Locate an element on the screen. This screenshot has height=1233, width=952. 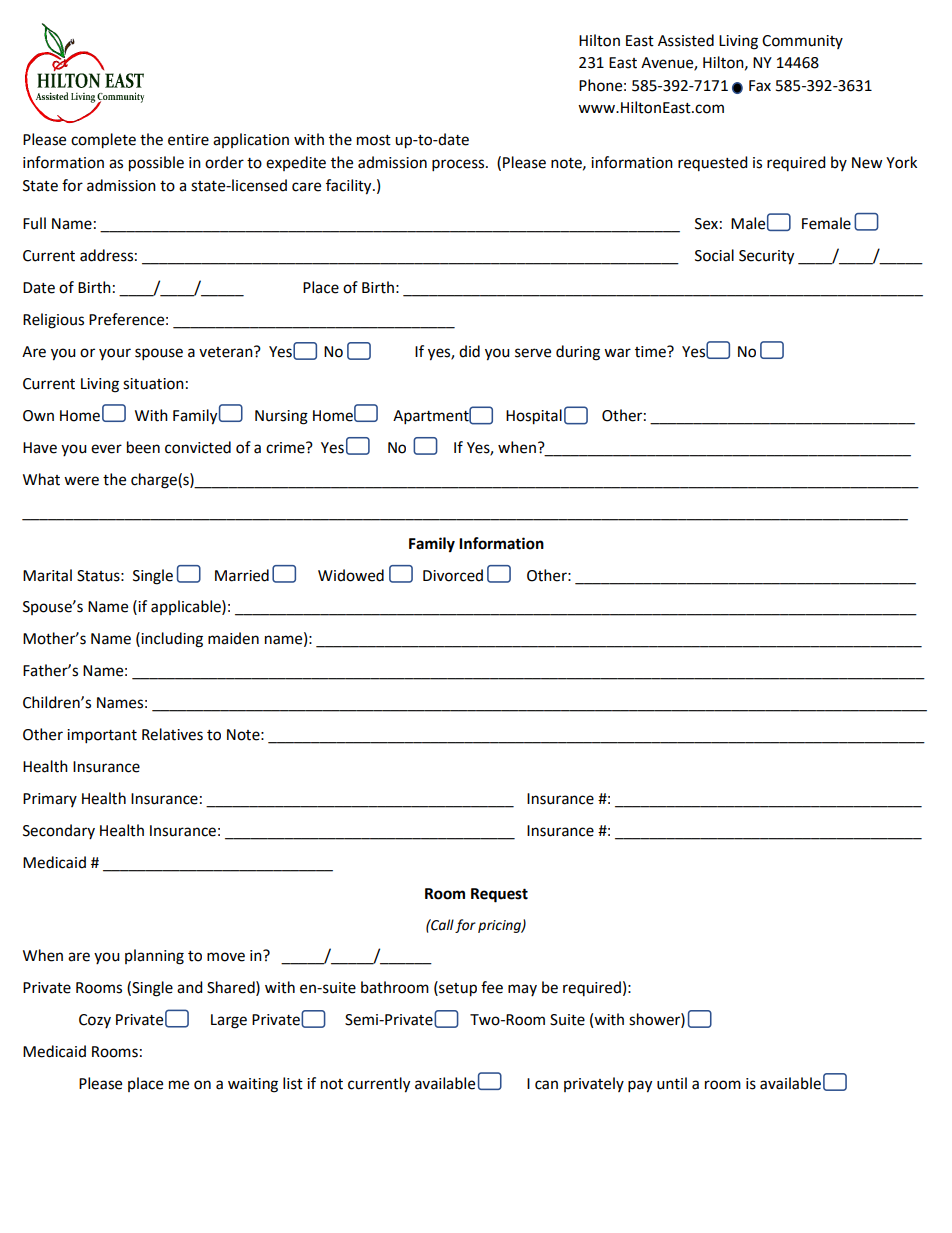
can is located at coordinates (546, 1085).
